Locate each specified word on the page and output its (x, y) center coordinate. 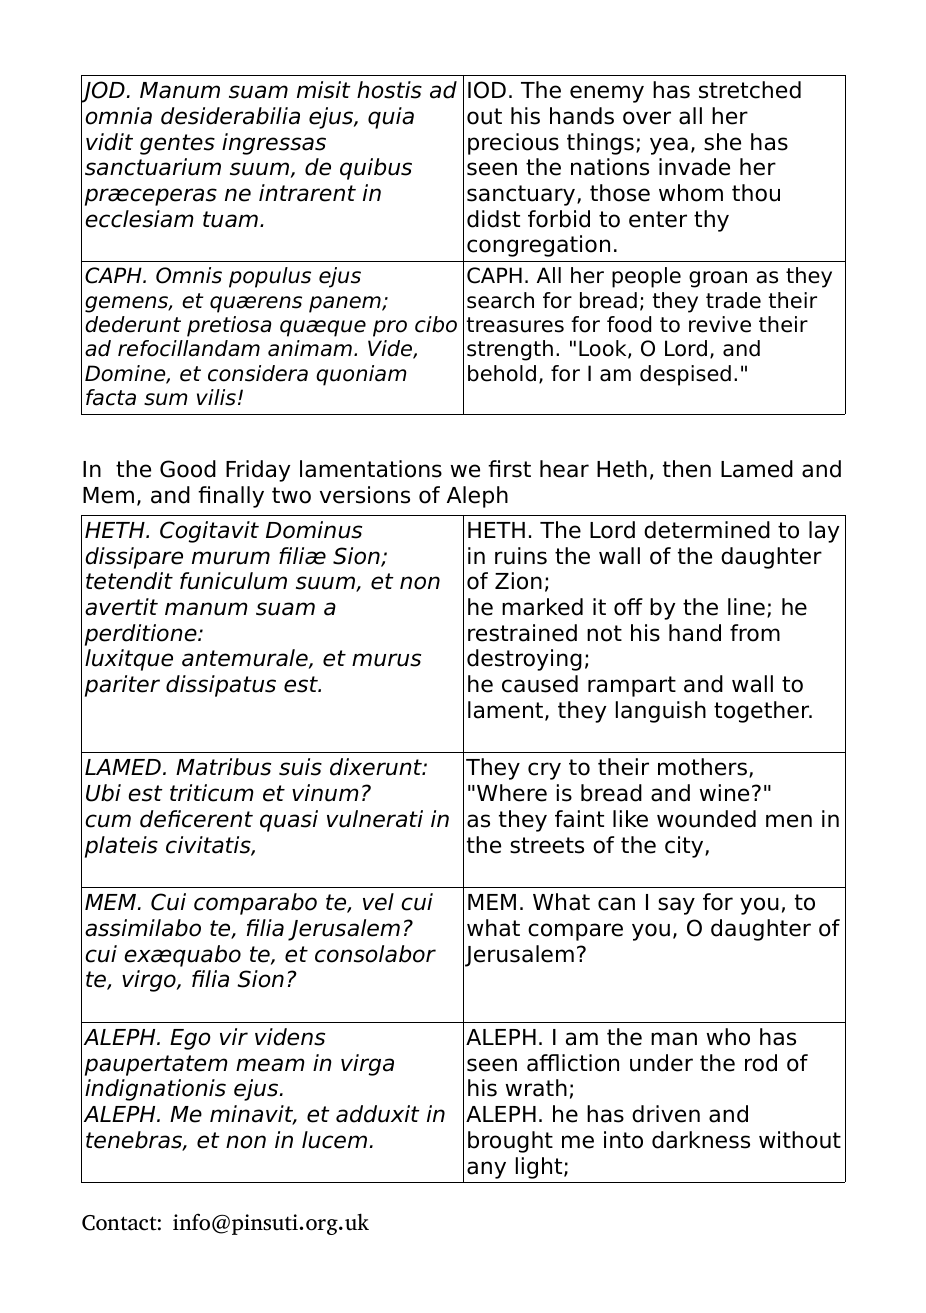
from (755, 633)
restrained (522, 633)
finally (231, 497)
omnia (118, 116)
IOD (487, 90)
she (722, 142)
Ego (190, 1039)
